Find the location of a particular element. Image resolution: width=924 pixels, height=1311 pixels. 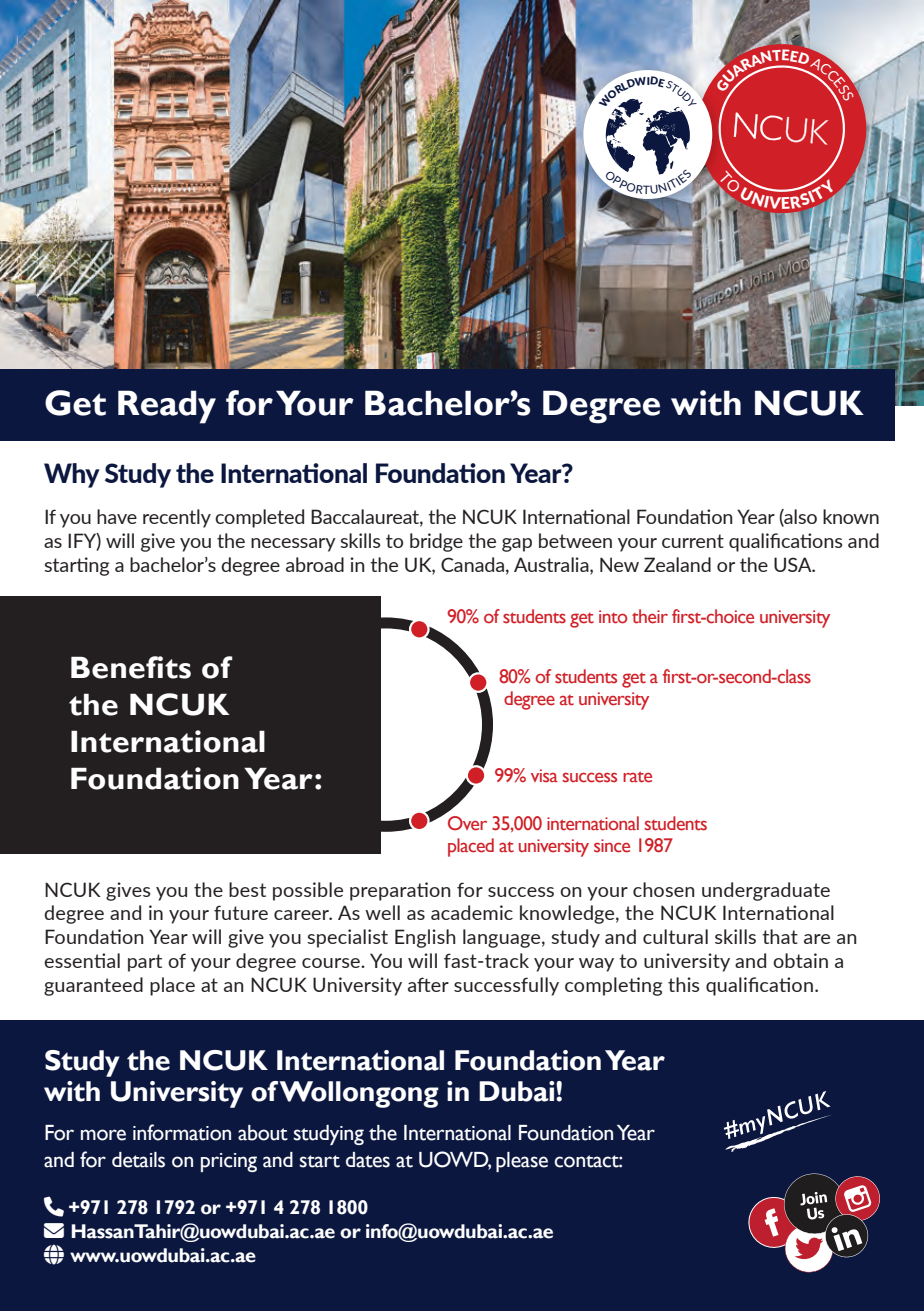

undergraduate is located at coordinates (766, 891).
